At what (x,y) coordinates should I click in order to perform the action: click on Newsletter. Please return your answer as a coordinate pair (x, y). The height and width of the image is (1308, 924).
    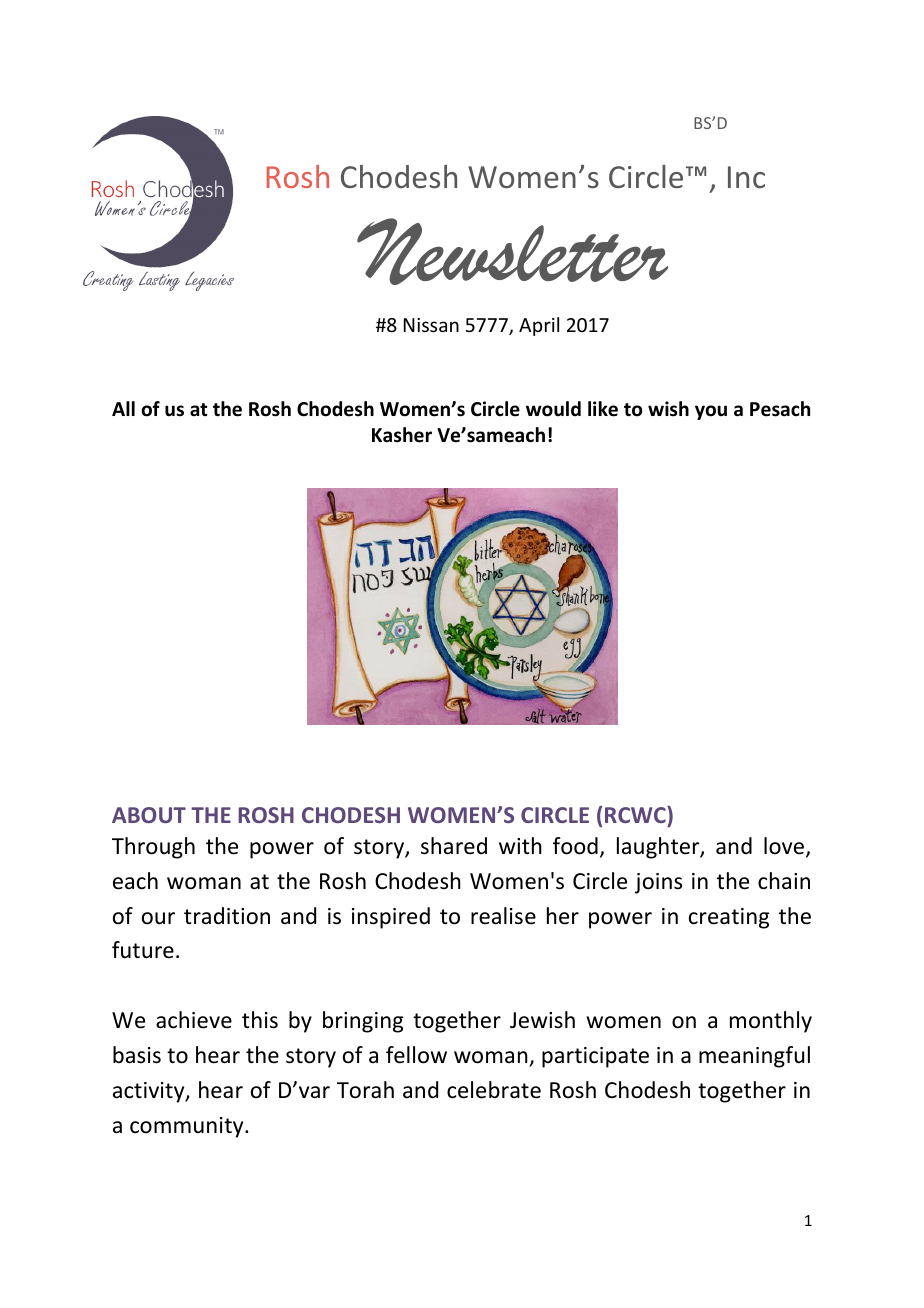
    Looking at the image, I should click on (512, 251).
